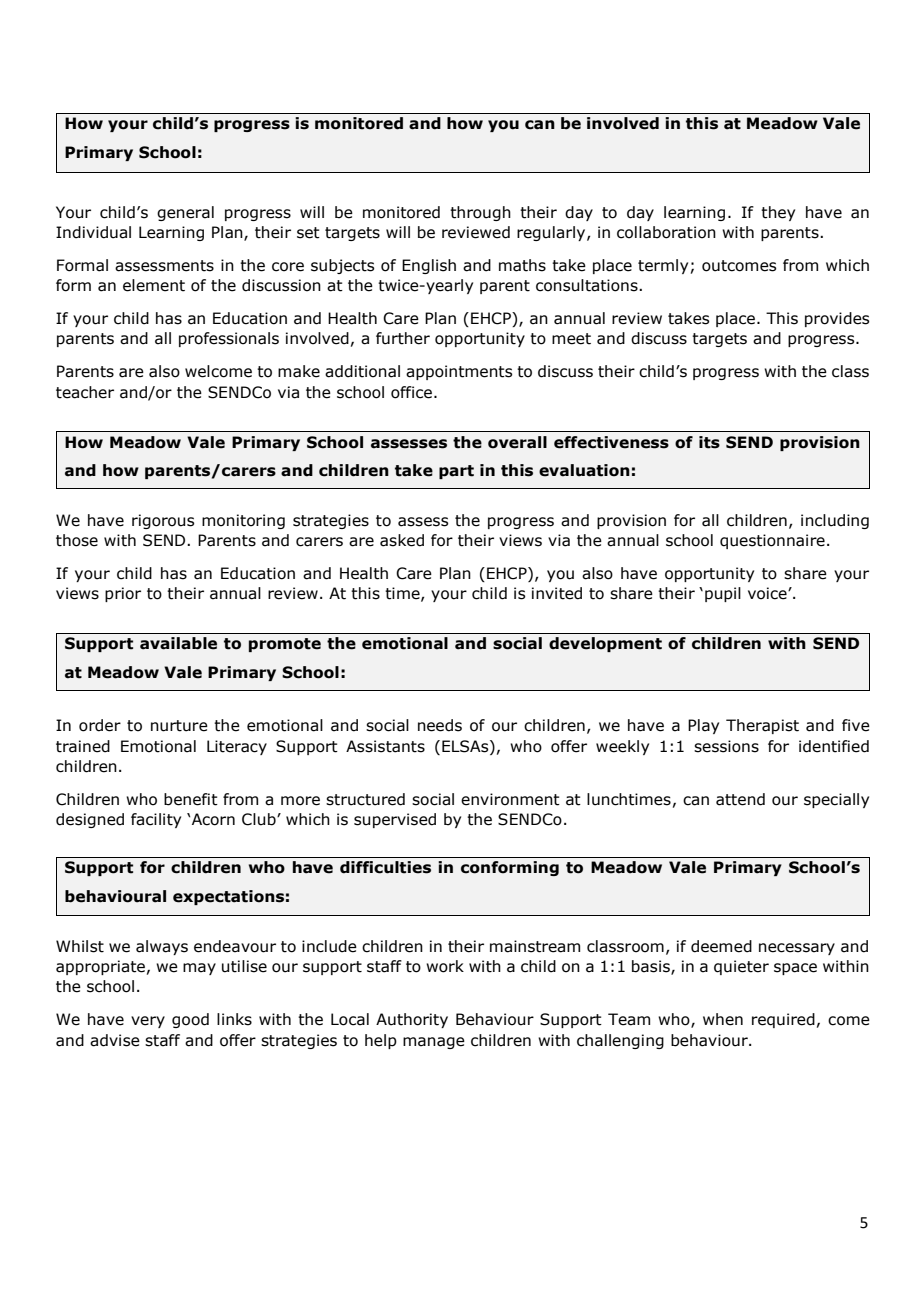 This document has height=1308, width=924. Describe the element at coordinates (783, 1020) in the document. I see `required` at that location.
